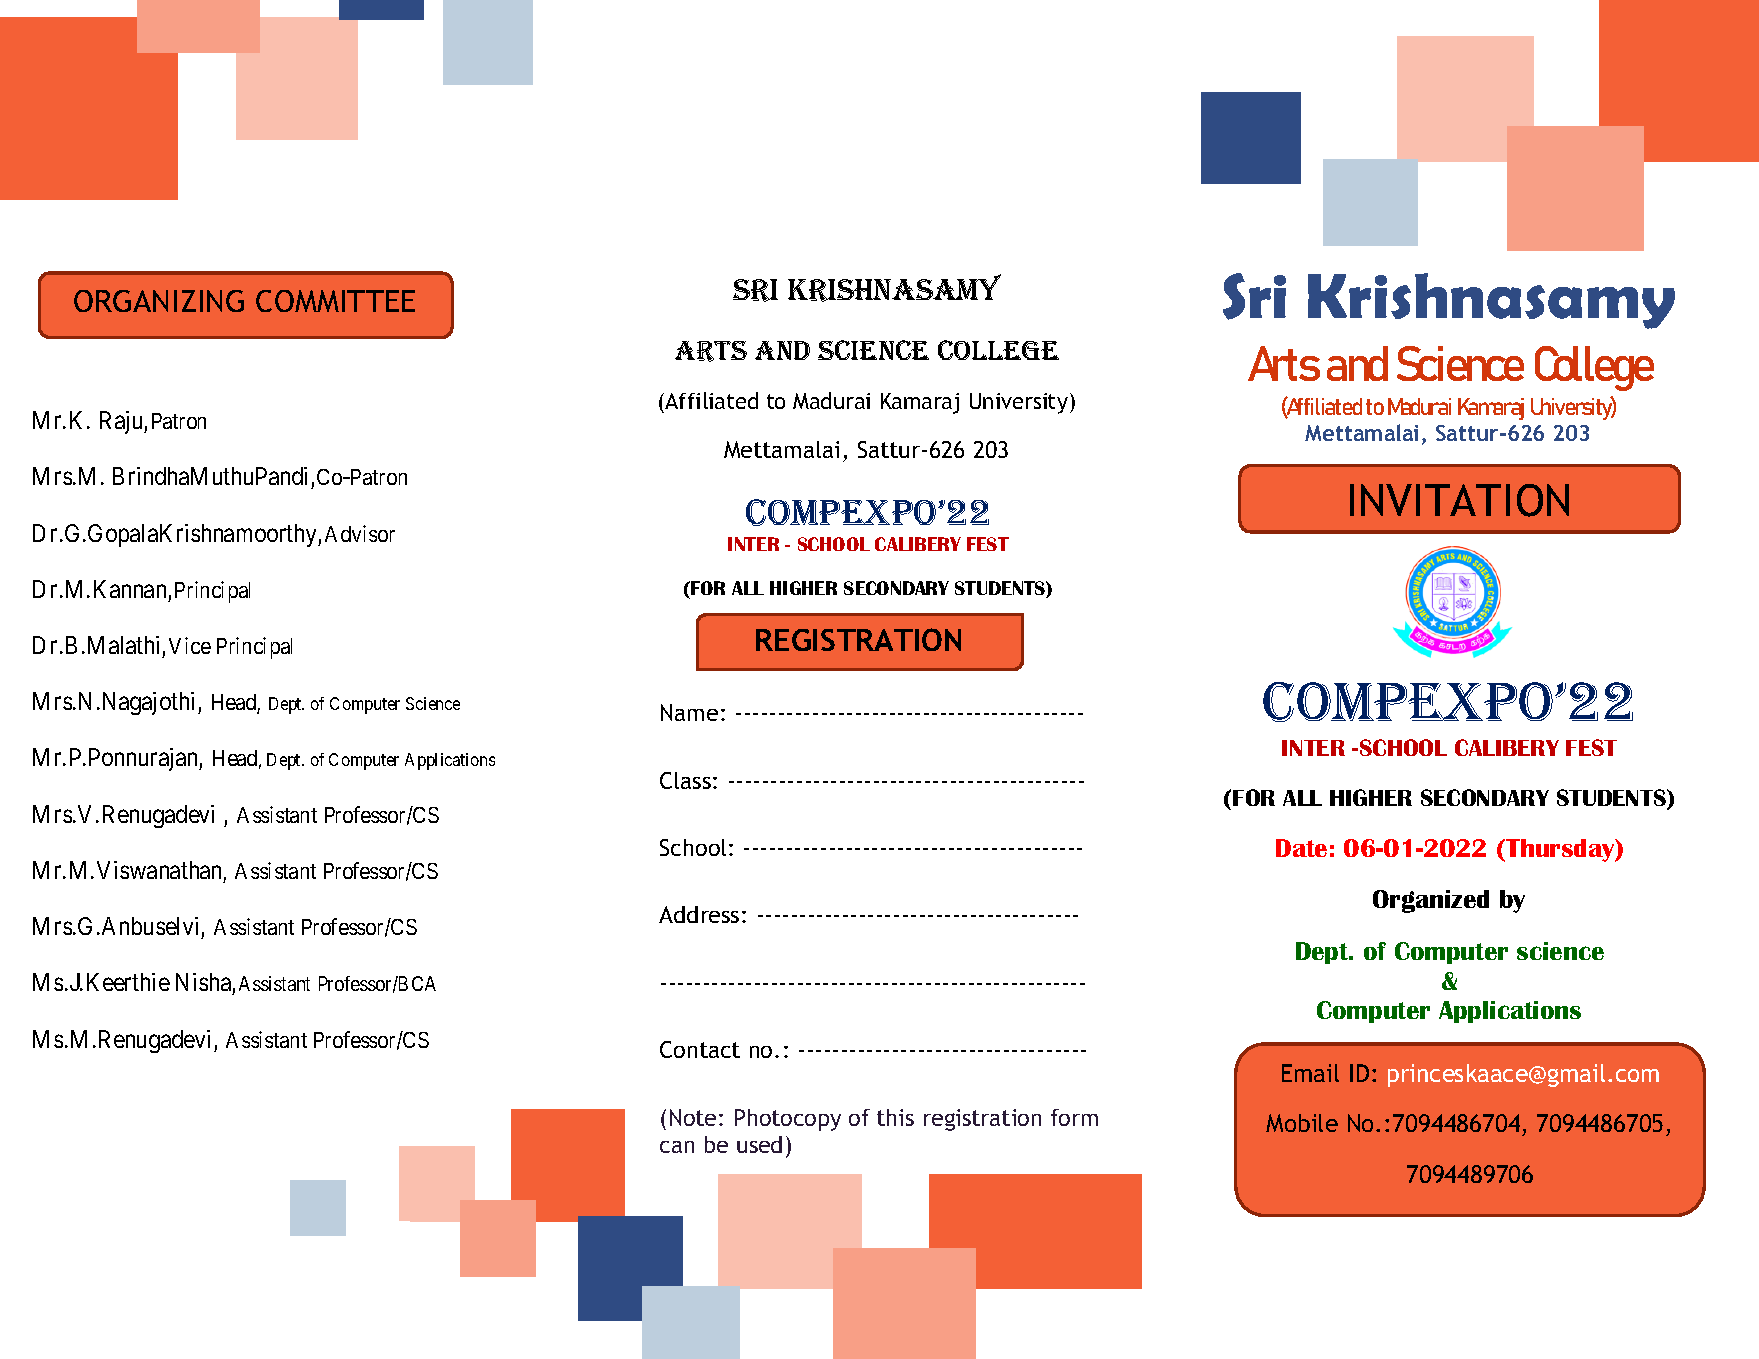 This page has height=1359, width=1759. What do you see at coordinates (335, 301) in the page?
I see `COMMITTEE` at bounding box center [335, 301].
